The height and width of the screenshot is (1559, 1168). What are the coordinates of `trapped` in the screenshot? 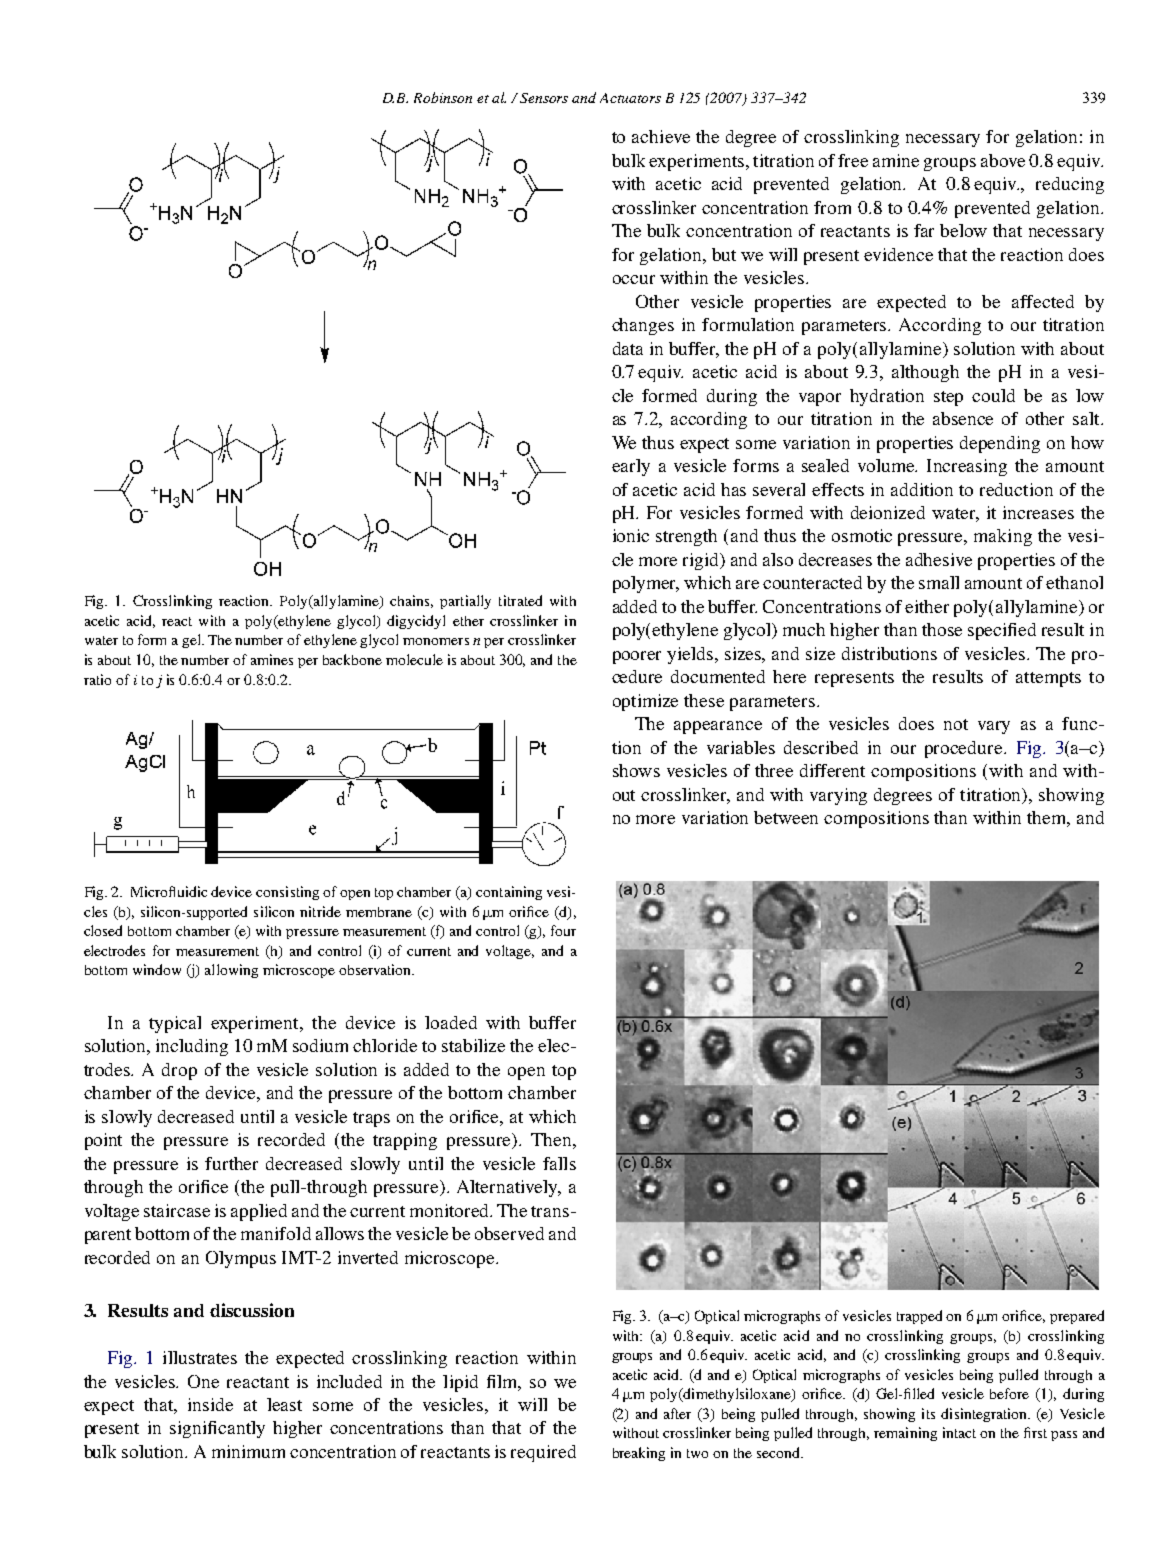 It's located at (919, 1317).
